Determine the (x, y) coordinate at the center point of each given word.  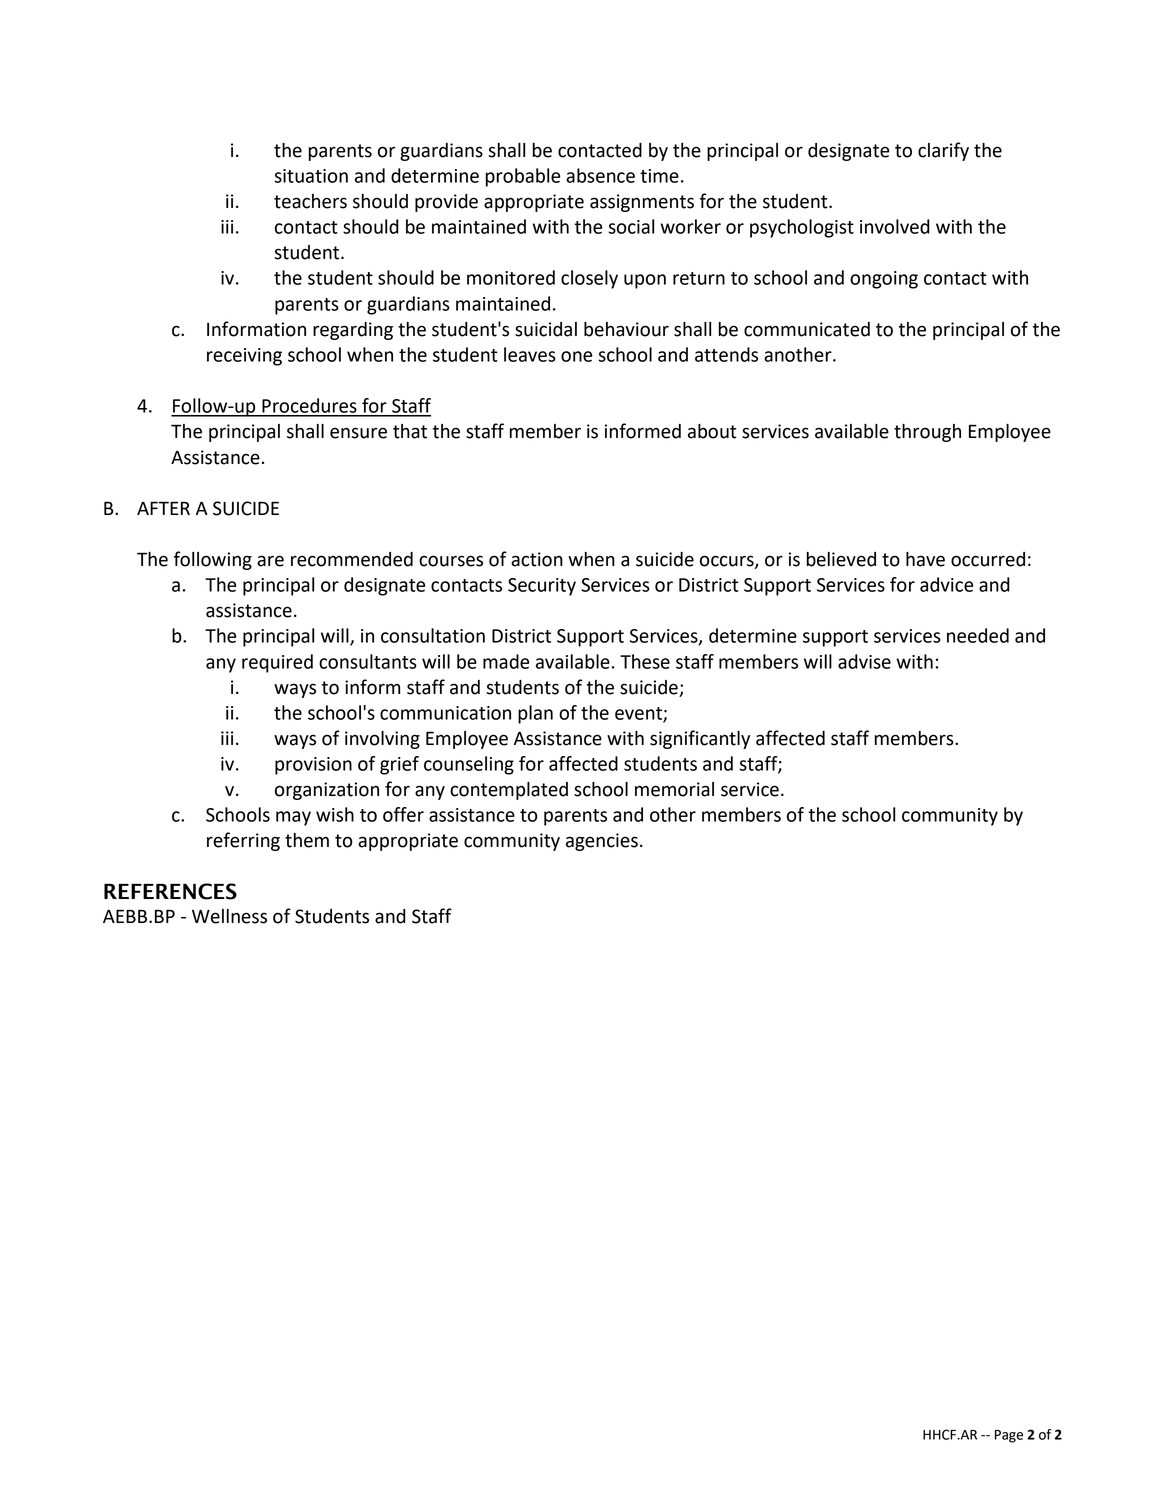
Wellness (229, 916)
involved (895, 226)
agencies (602, 842)
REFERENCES (170, 891)
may (293, 818)
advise (864, 661)
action (537, 559)
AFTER (163, 508)
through (927, 433)
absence (600, 175)
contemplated (509, 791)
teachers (310, 201)
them (307, 840)
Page (1009, 1436)
